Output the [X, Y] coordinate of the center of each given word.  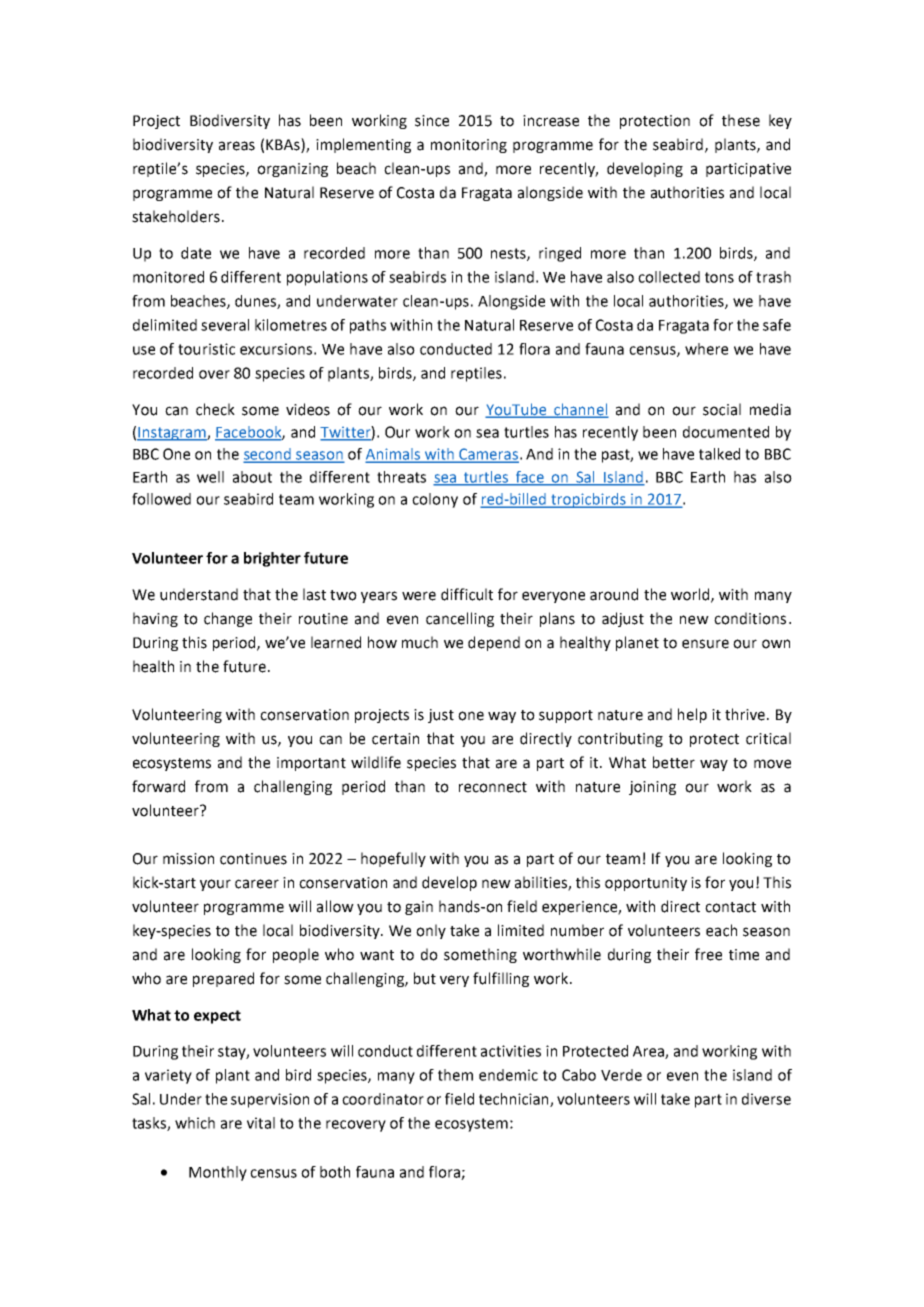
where [706, 349]
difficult [467, 594]
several [225, 325]
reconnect [493, 787]
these [741, 120]
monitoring [469, 146]
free [708, 954]
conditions [750, 618]
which [195, 1123]
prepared [223, 979]
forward [158, 786]
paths [368, 326]
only [431, 931]
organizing [292, 170]
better [674, 762]
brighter [272, 559]
